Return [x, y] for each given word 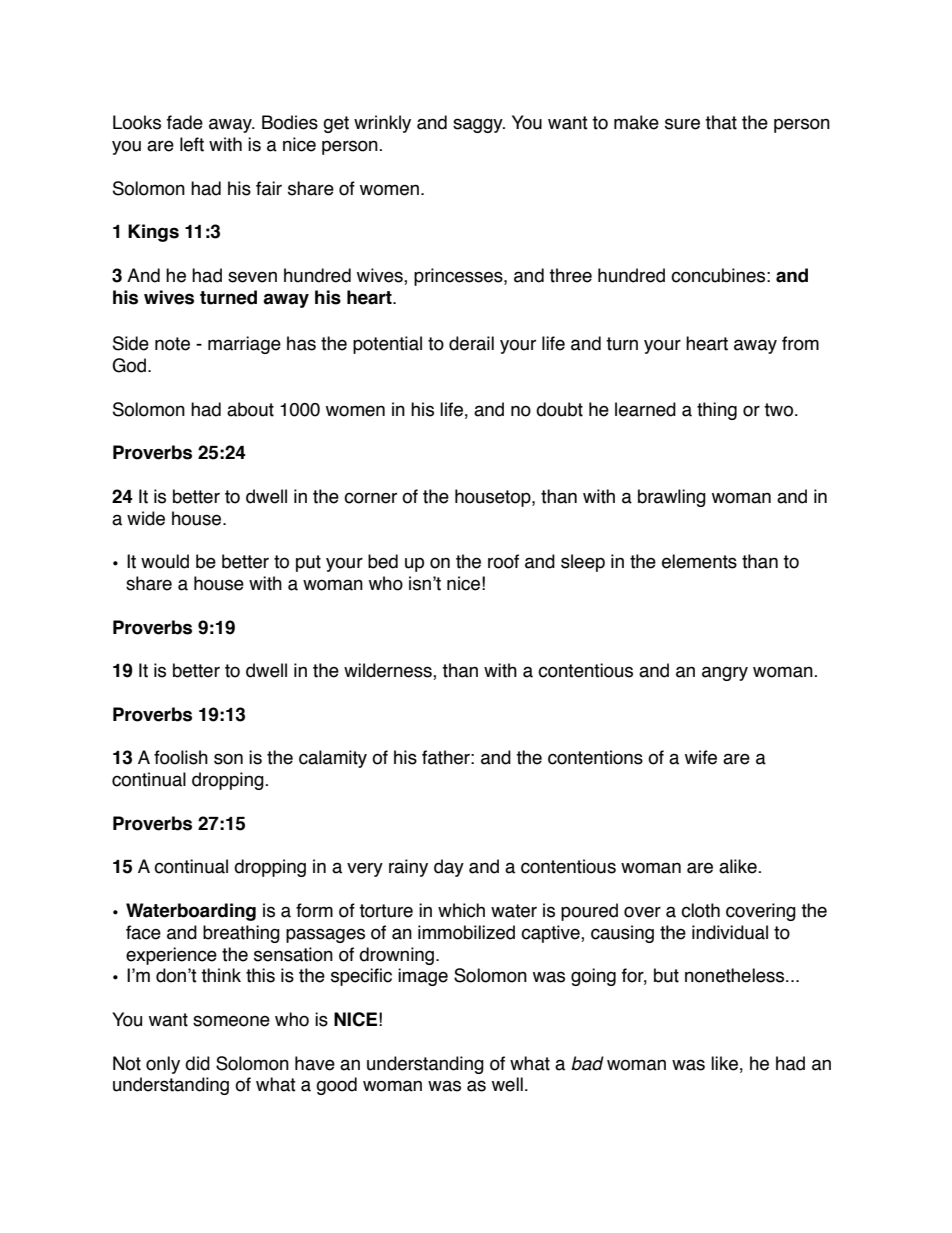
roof [503, 561]
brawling [672, 498]
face [143, 932]
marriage [244, 345]
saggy [479, 125]
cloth [700, 910]
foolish [181, 757]
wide [146, 518]
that [721, 122]
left [192, 144]
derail [471, 343]
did [197, 1063]
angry [725, 673]
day [449, 868]
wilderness [389, 671]
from [800, 343]
